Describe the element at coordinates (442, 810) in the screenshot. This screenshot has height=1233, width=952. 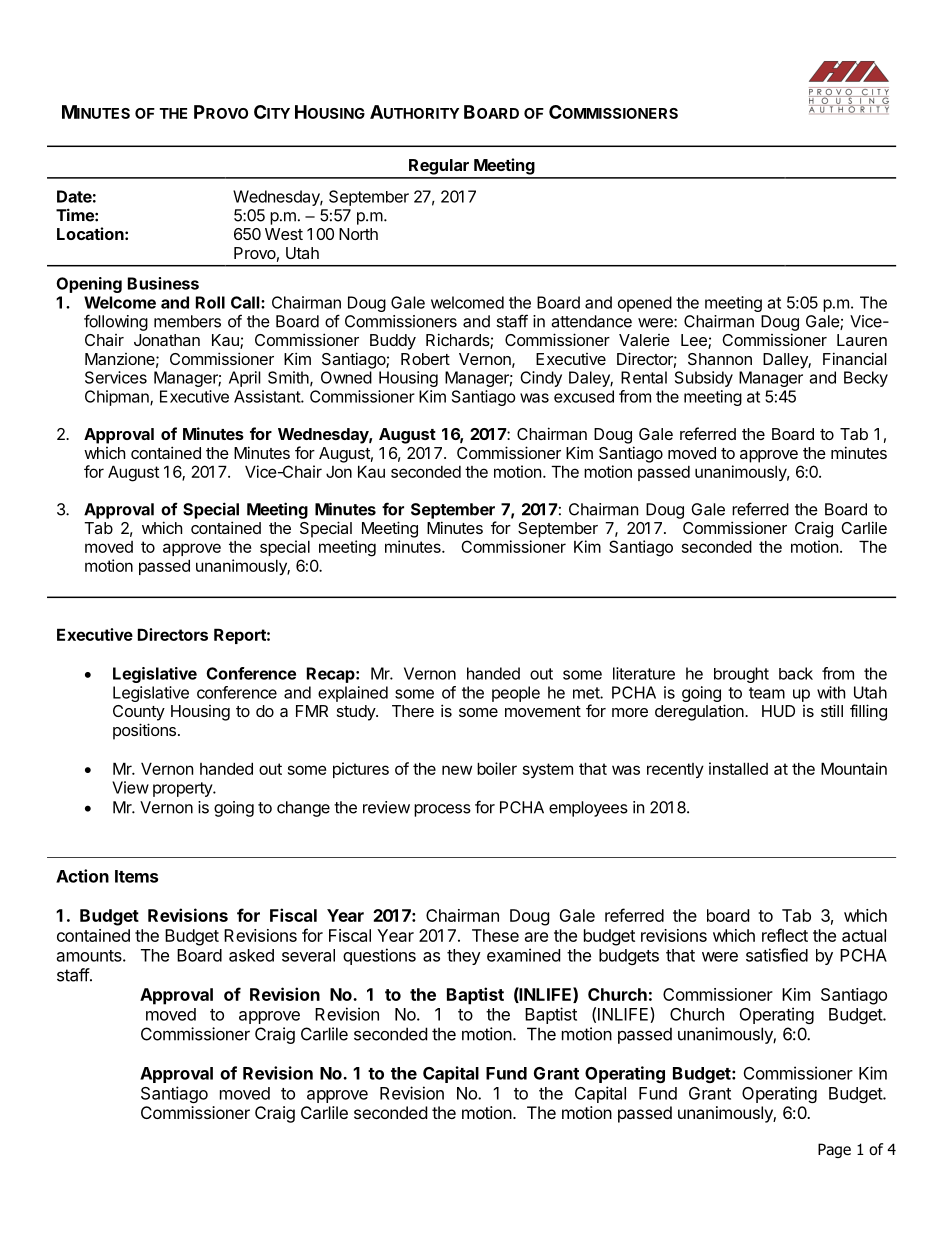
I see `process` at that location.
